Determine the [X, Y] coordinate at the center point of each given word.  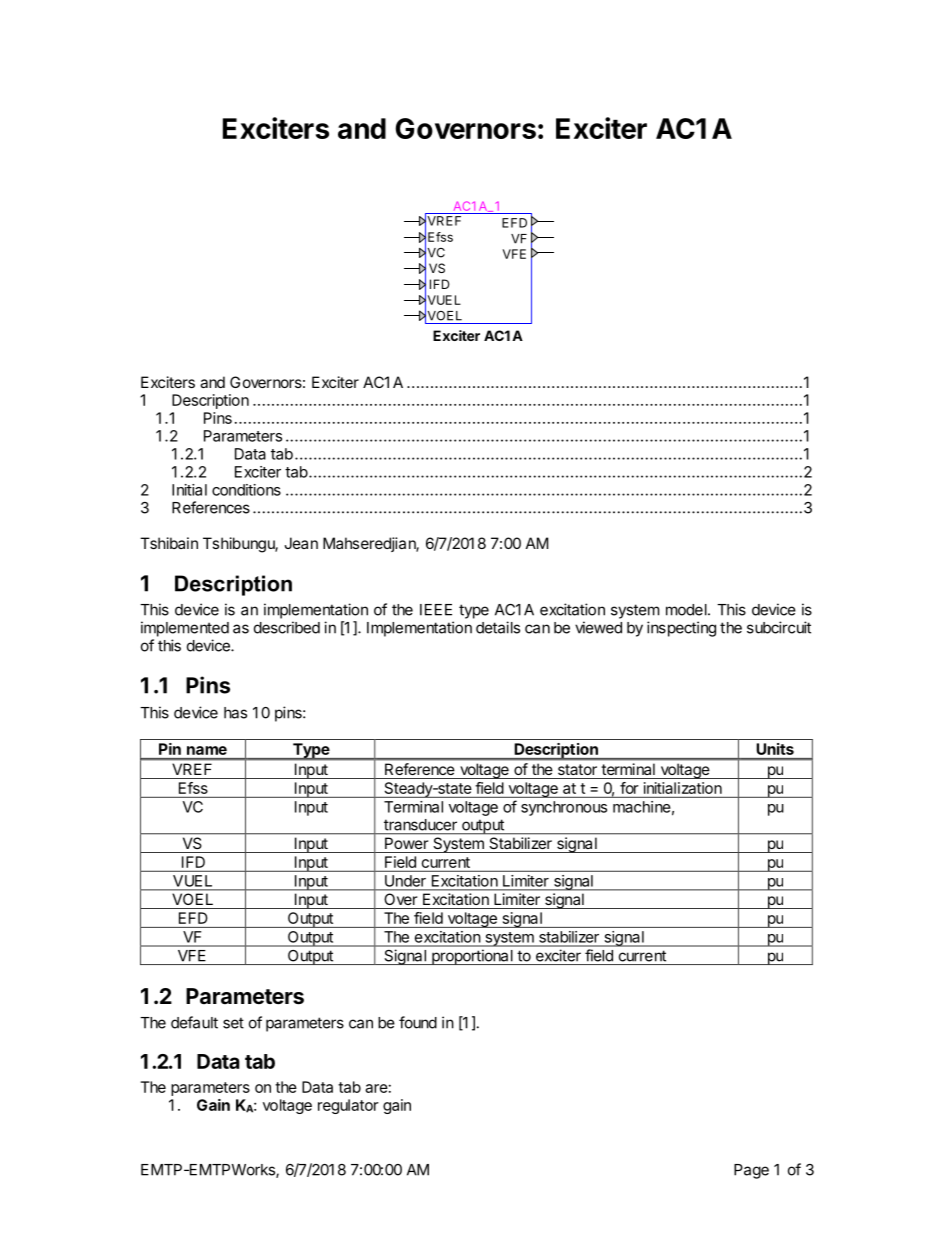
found [418, 1022]
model [687, 610]
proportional [472, 957]
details [498, 627]
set [233, 1023]
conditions [246, 490]
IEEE [436, 610]
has [235, 713]
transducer [420, 825]
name [207, 750]
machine [642, 807]
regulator [348, 1106]
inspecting [681, 629]
